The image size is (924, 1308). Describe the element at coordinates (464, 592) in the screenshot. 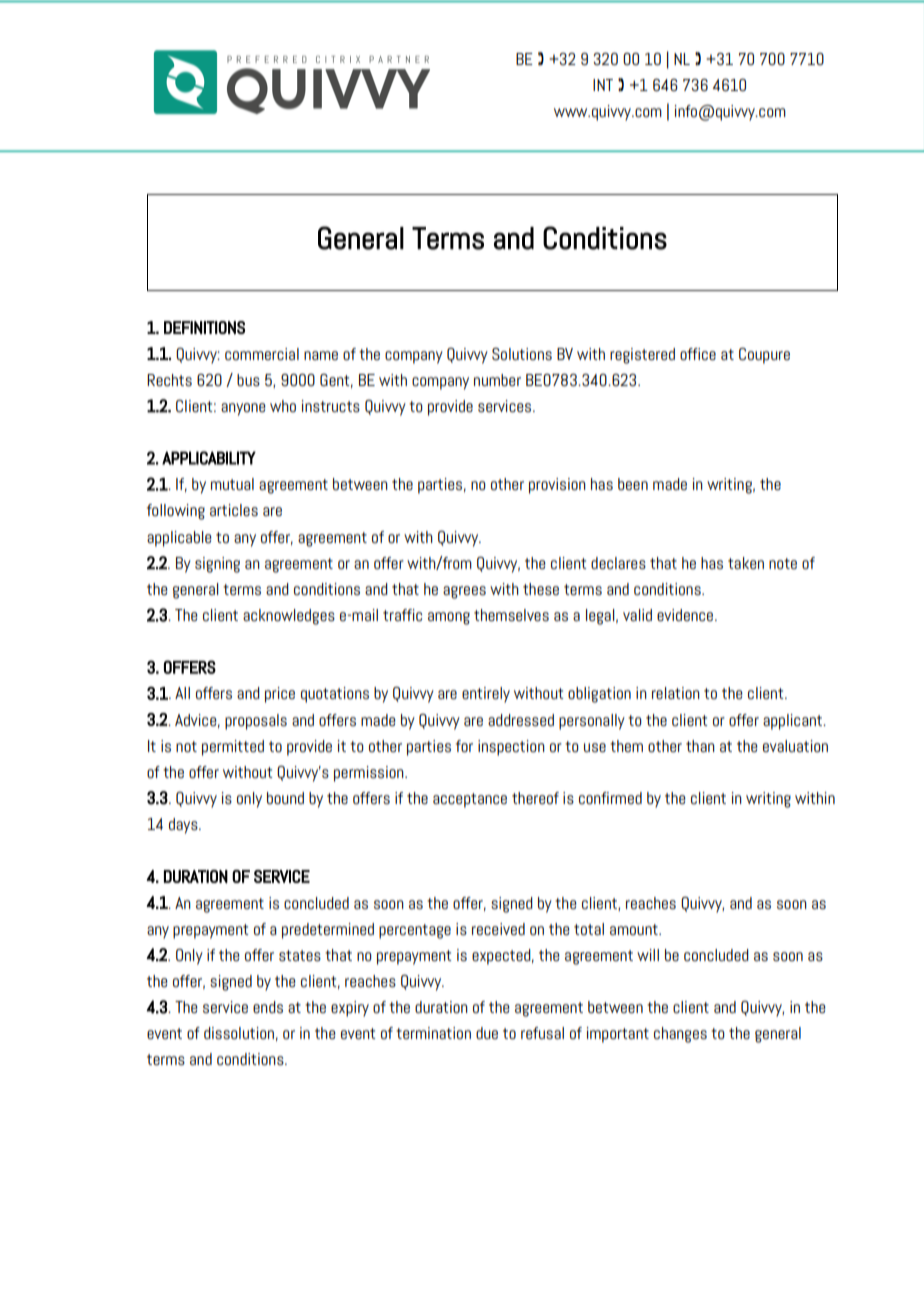

I see `agrees` at that location.
